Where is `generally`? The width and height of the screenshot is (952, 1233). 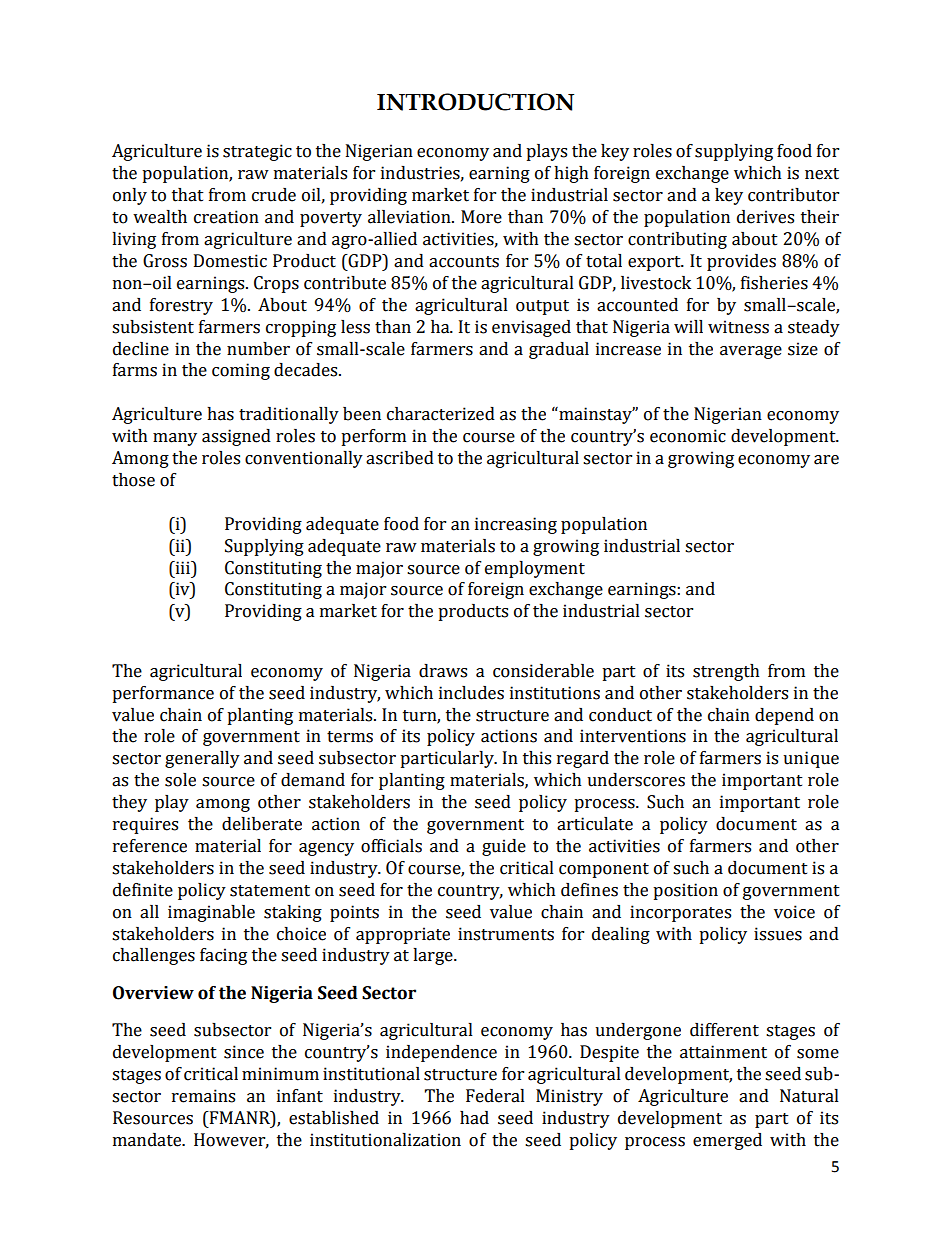 generally is located at coordinates (202, 759).
